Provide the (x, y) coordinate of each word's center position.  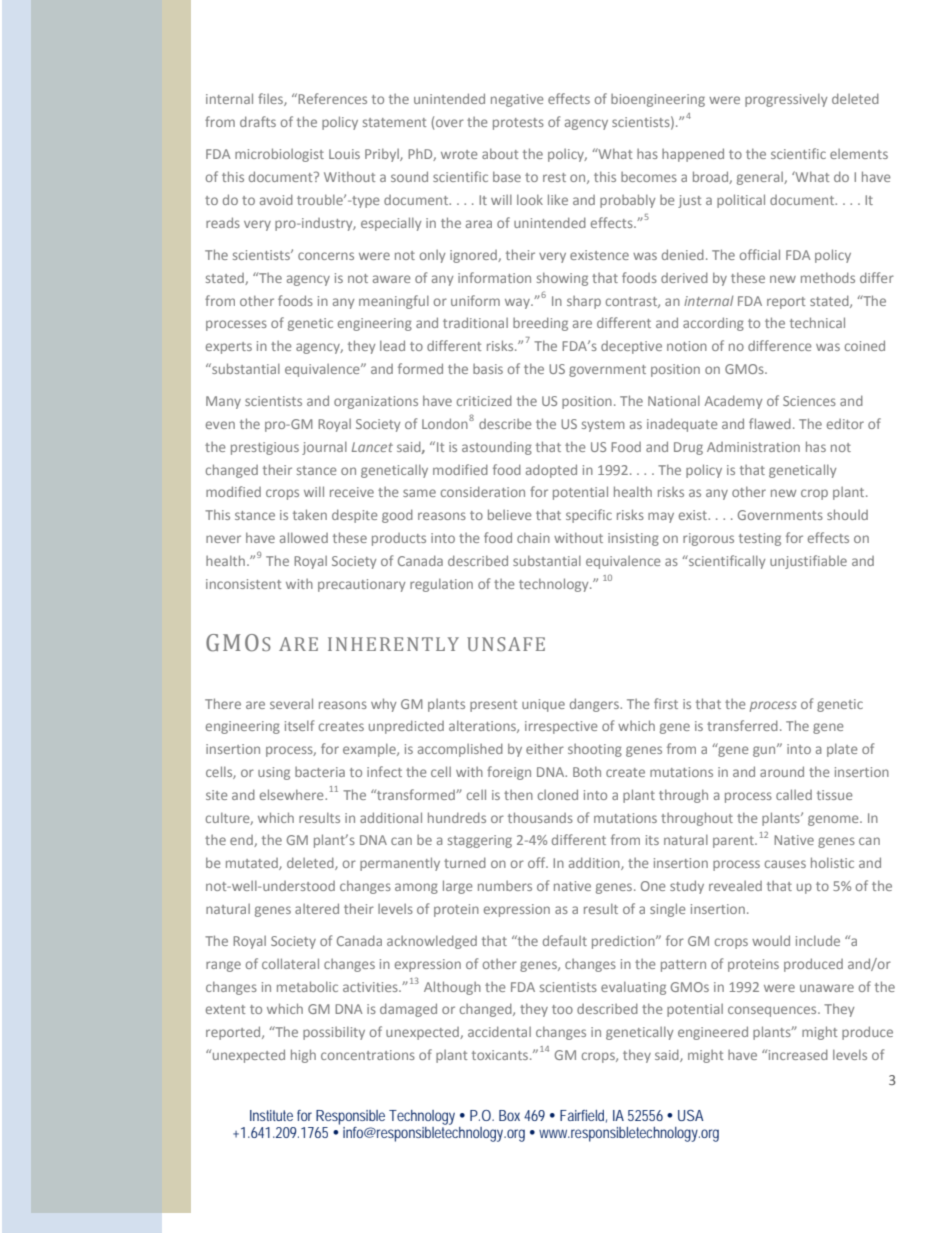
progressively (786, 100)
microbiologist (279, 155)
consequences (773, 1011)
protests (518, 124)
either (545, 749)
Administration (753, 447)
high (303, 1056)
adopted (551, 471)
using (274, 773)
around (782, 771)
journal (324, 448)
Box (509, 1115)
